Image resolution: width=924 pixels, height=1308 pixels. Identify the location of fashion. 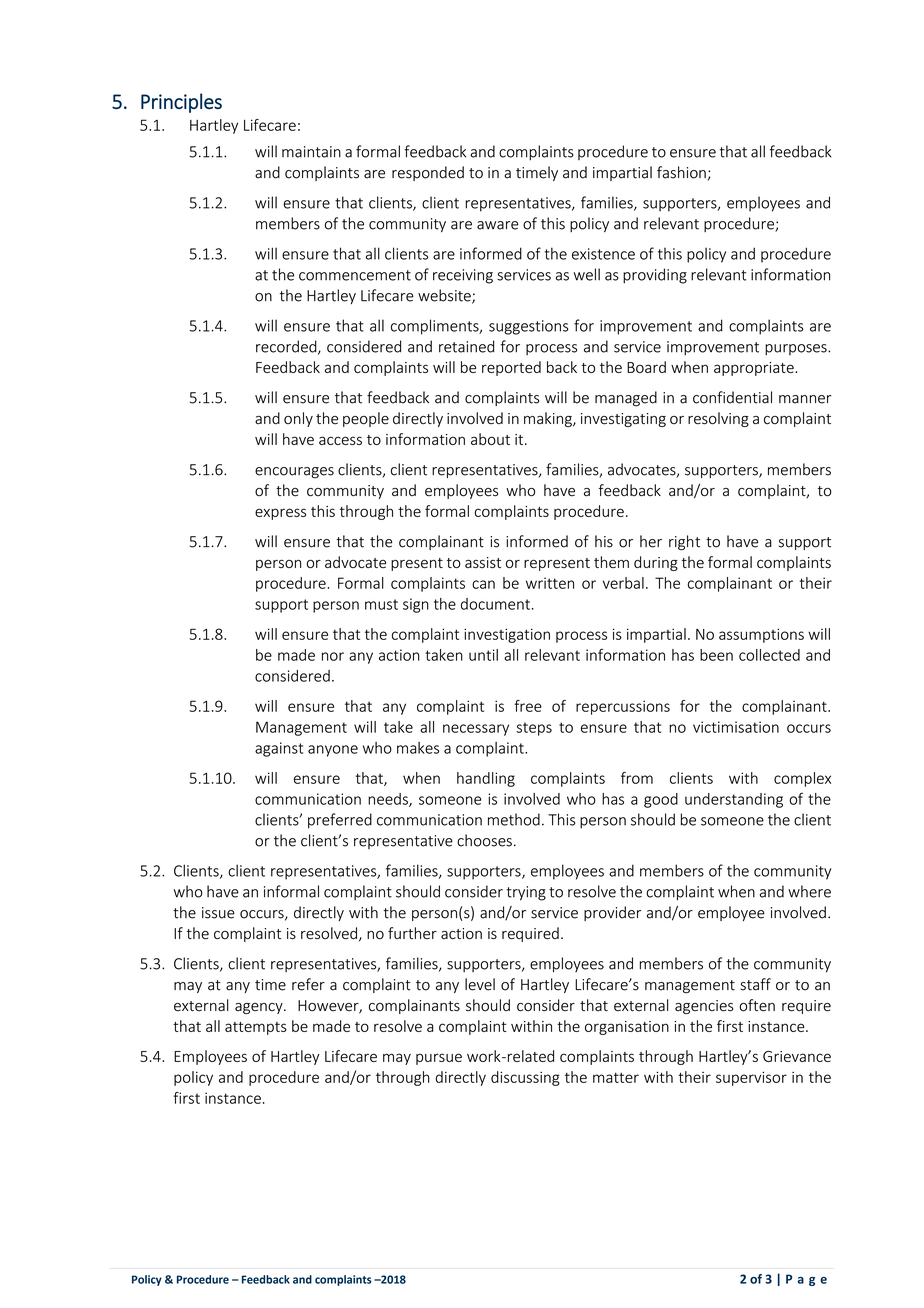
(681, 172).
